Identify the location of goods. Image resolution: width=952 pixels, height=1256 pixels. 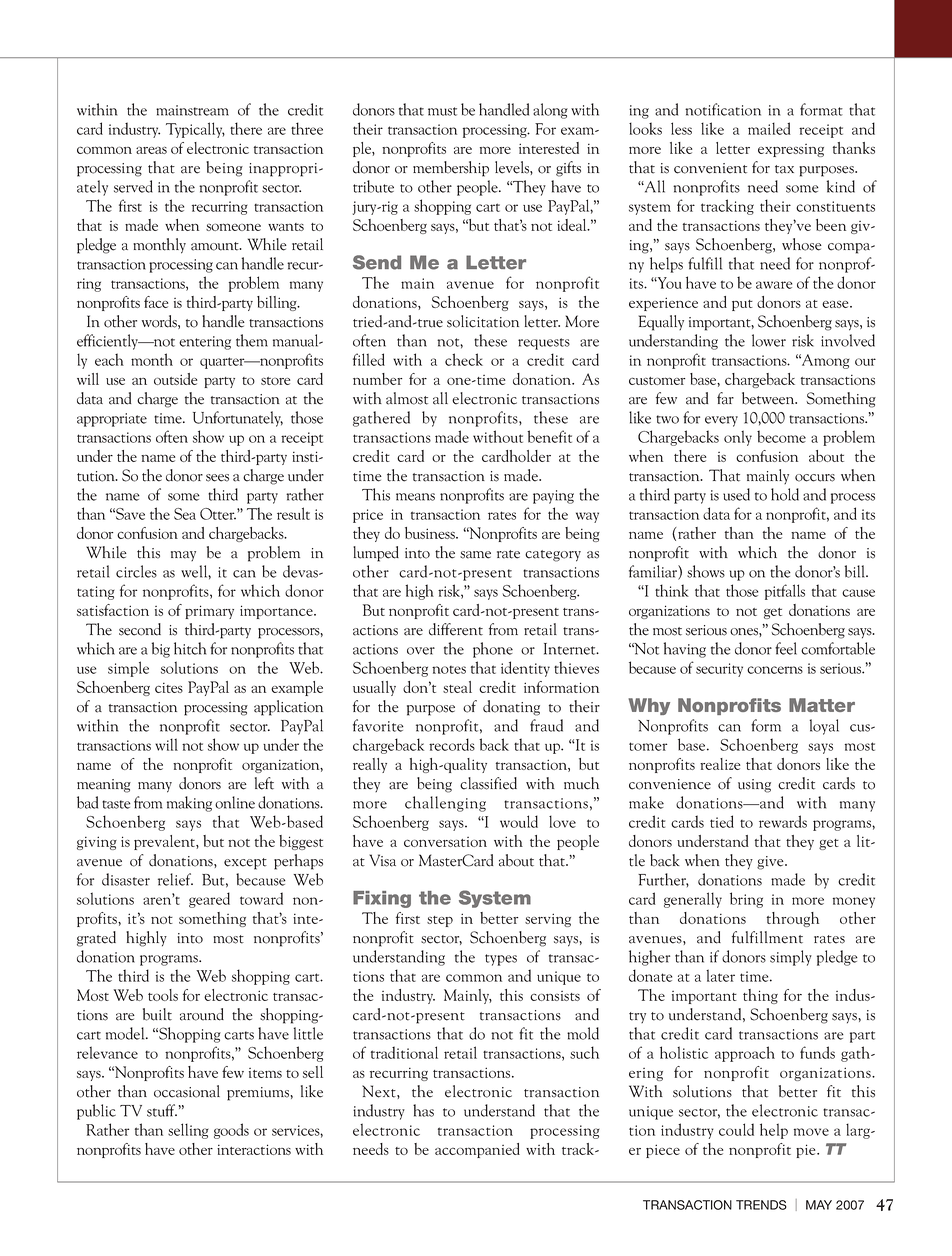
(231, 1131).
